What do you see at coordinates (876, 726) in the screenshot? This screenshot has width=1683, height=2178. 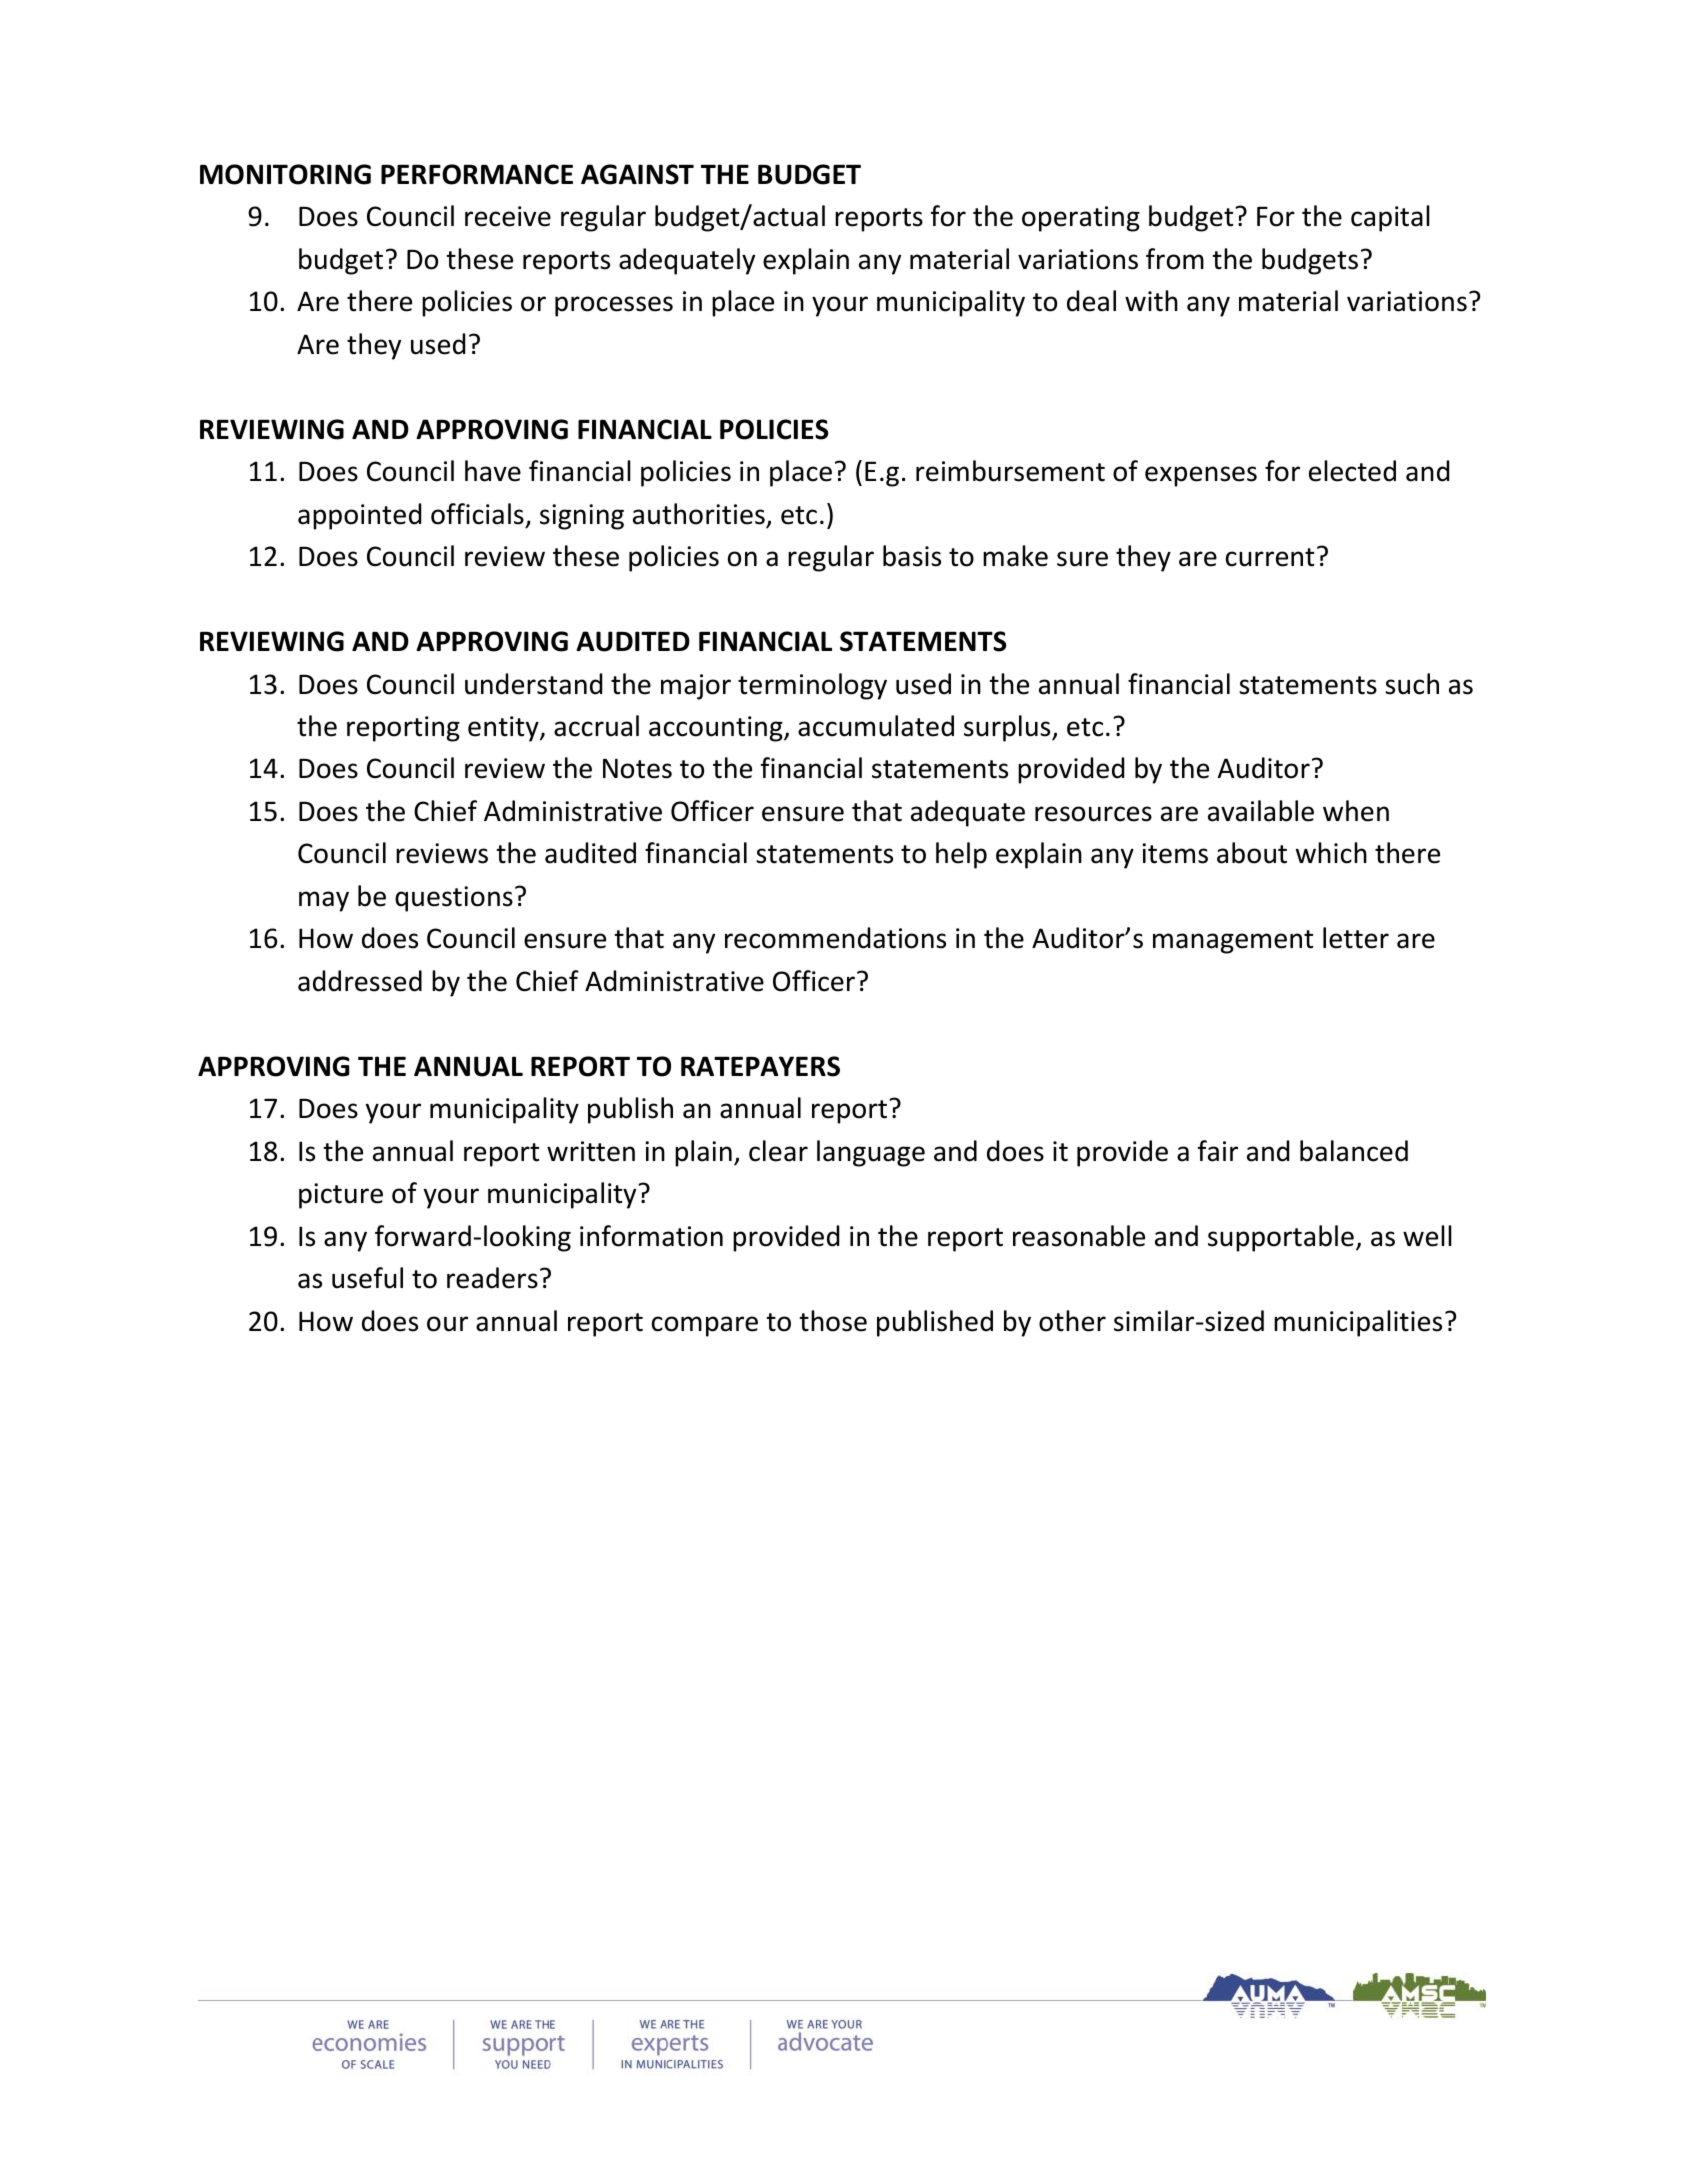 I see `accumulated` at bounding box center [876, 726].
